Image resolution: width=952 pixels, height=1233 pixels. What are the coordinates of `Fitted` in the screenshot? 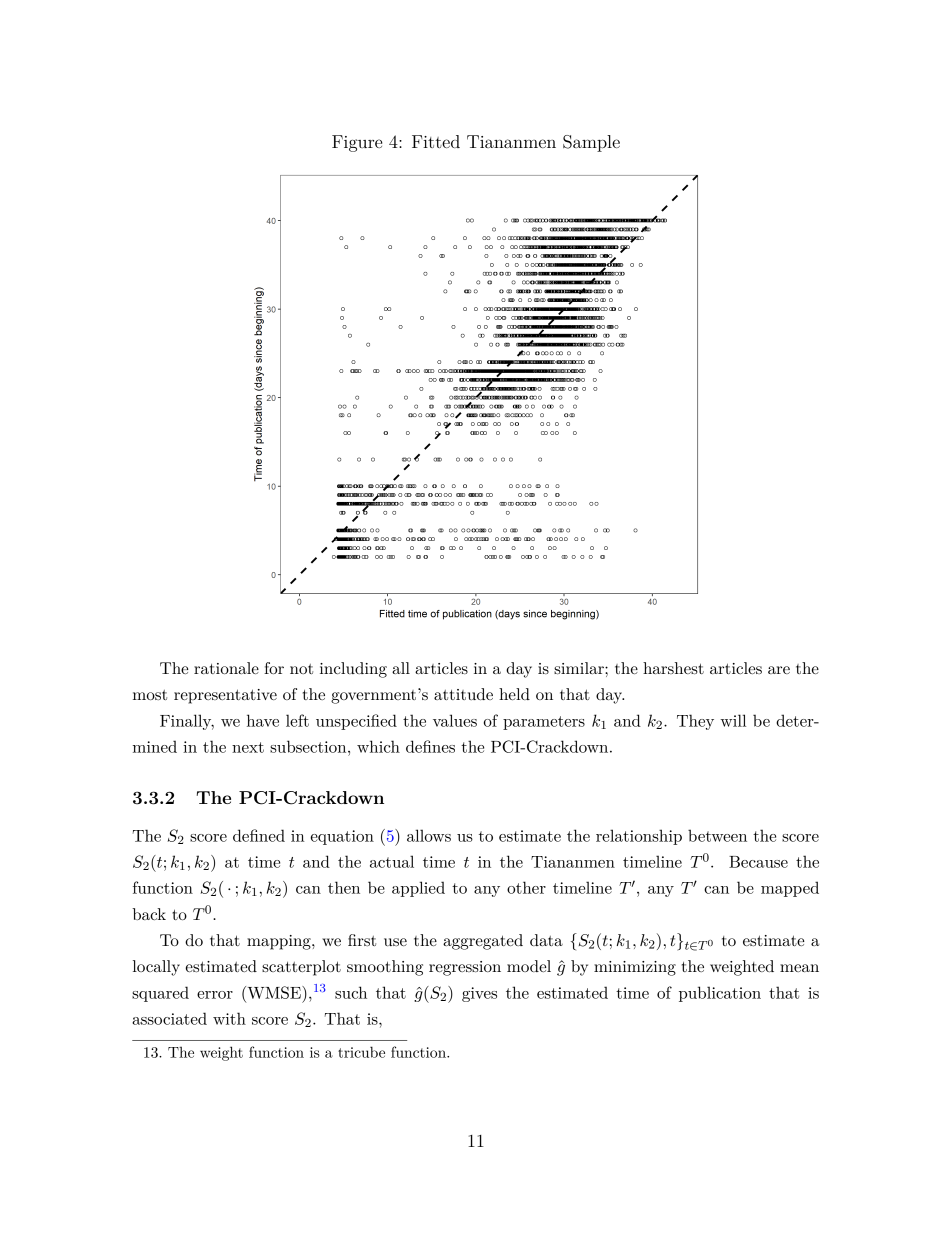 It's located at (436, 141).
